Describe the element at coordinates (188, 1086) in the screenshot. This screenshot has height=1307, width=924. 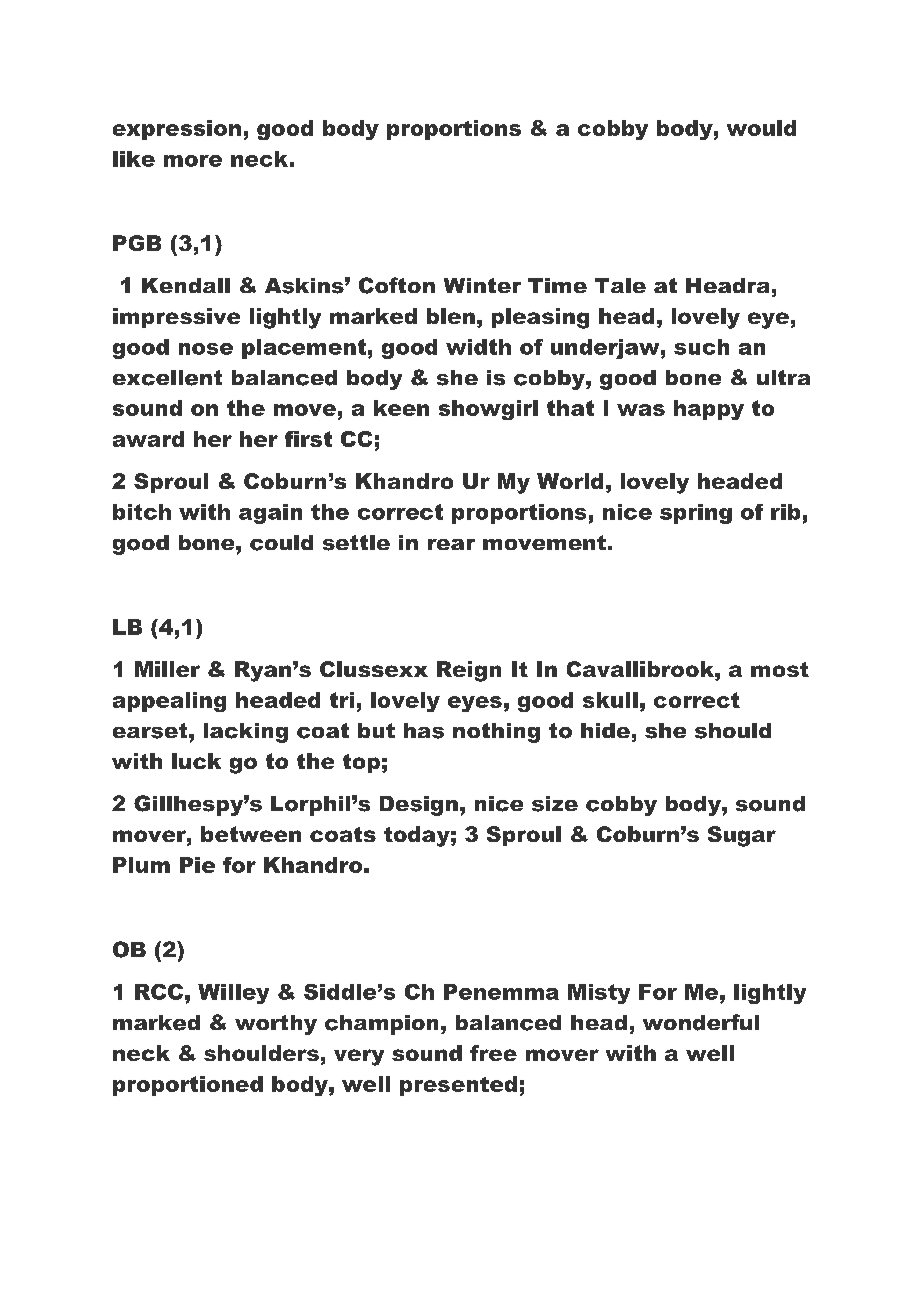
I see `proportioned` at that location.
